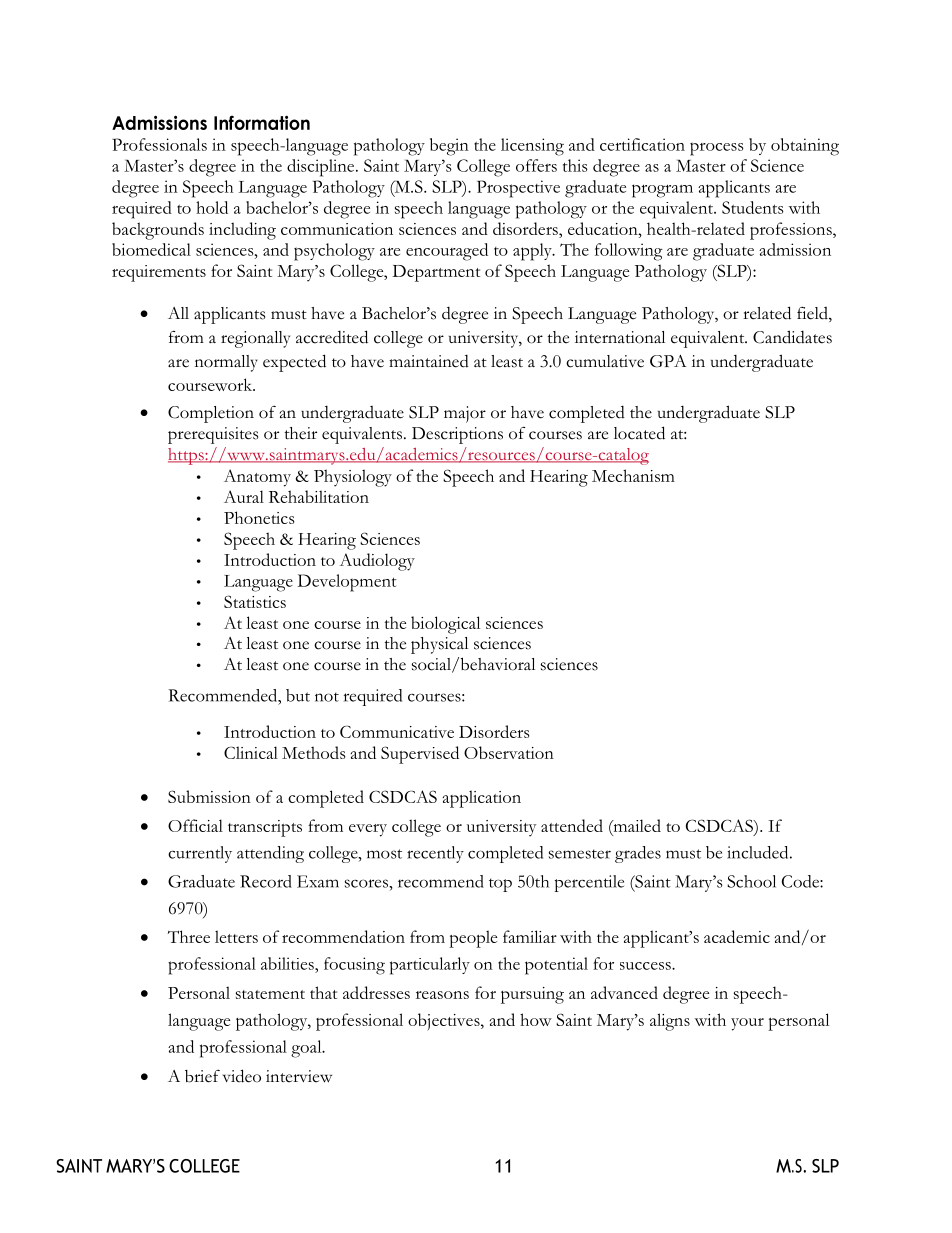  What do you see at coordinates (449, 147) in the screenshot?
I see `begin` at bounding box center [449, 147].
